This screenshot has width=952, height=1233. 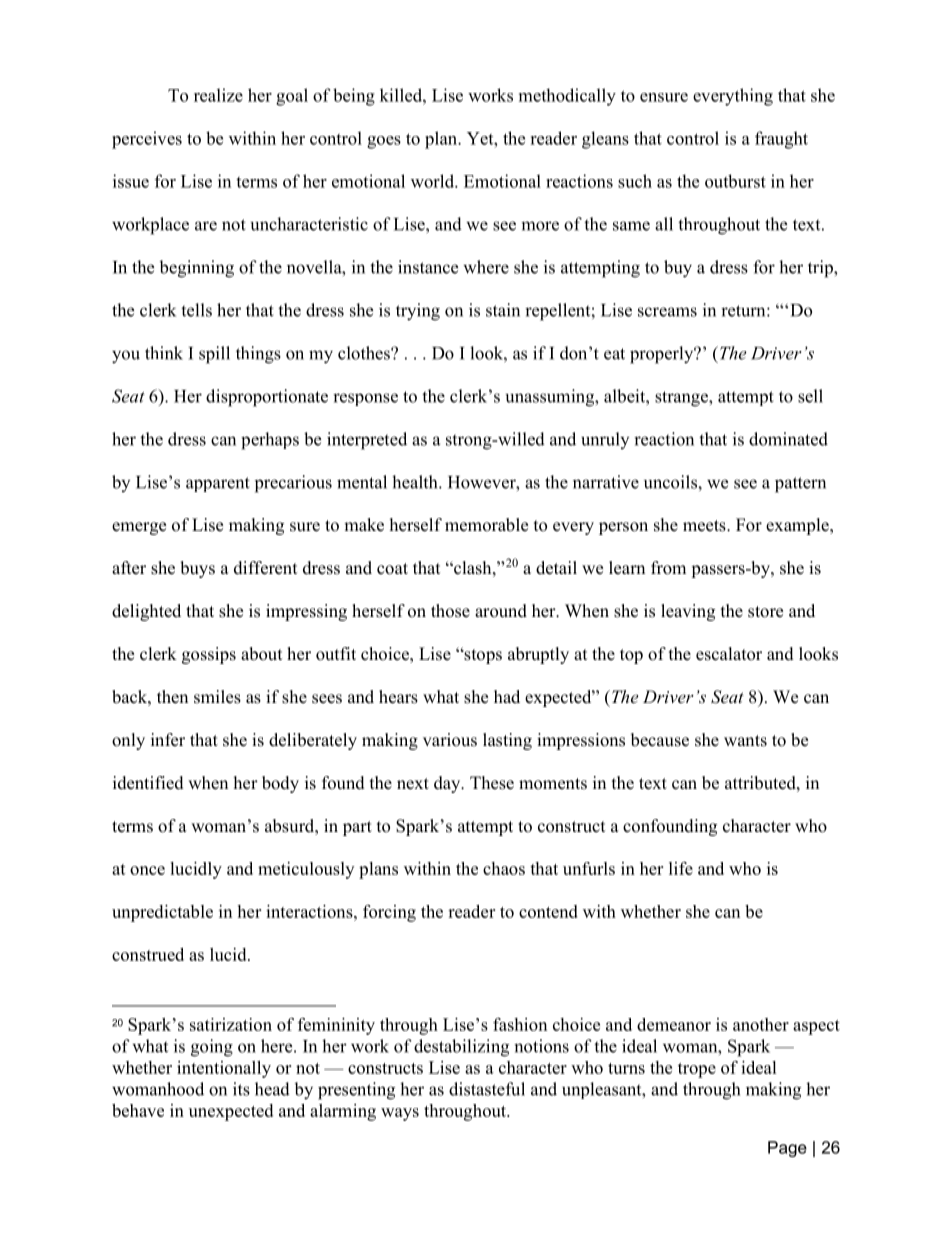 I want to click on once, so click(x=147, y=870).
